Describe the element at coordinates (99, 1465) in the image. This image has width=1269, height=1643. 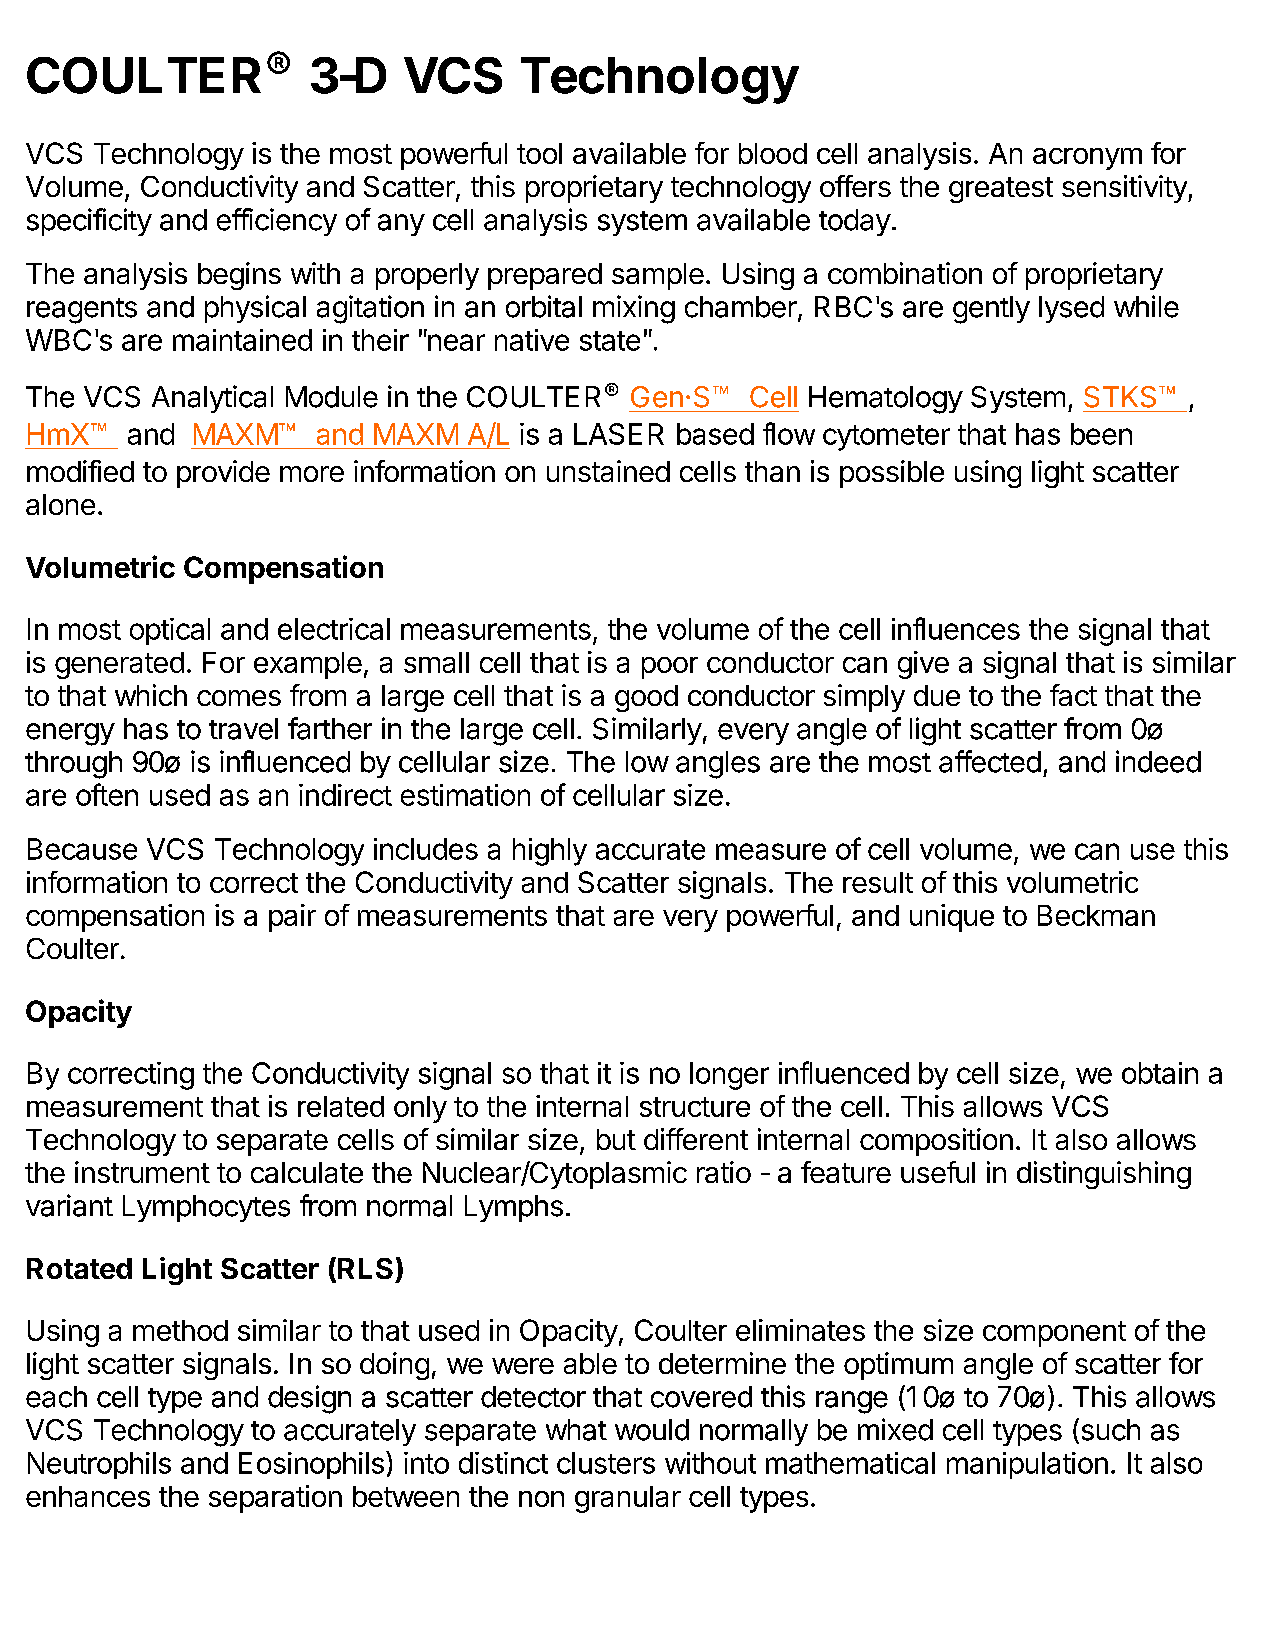
I see `Neutrophils` at that location.
